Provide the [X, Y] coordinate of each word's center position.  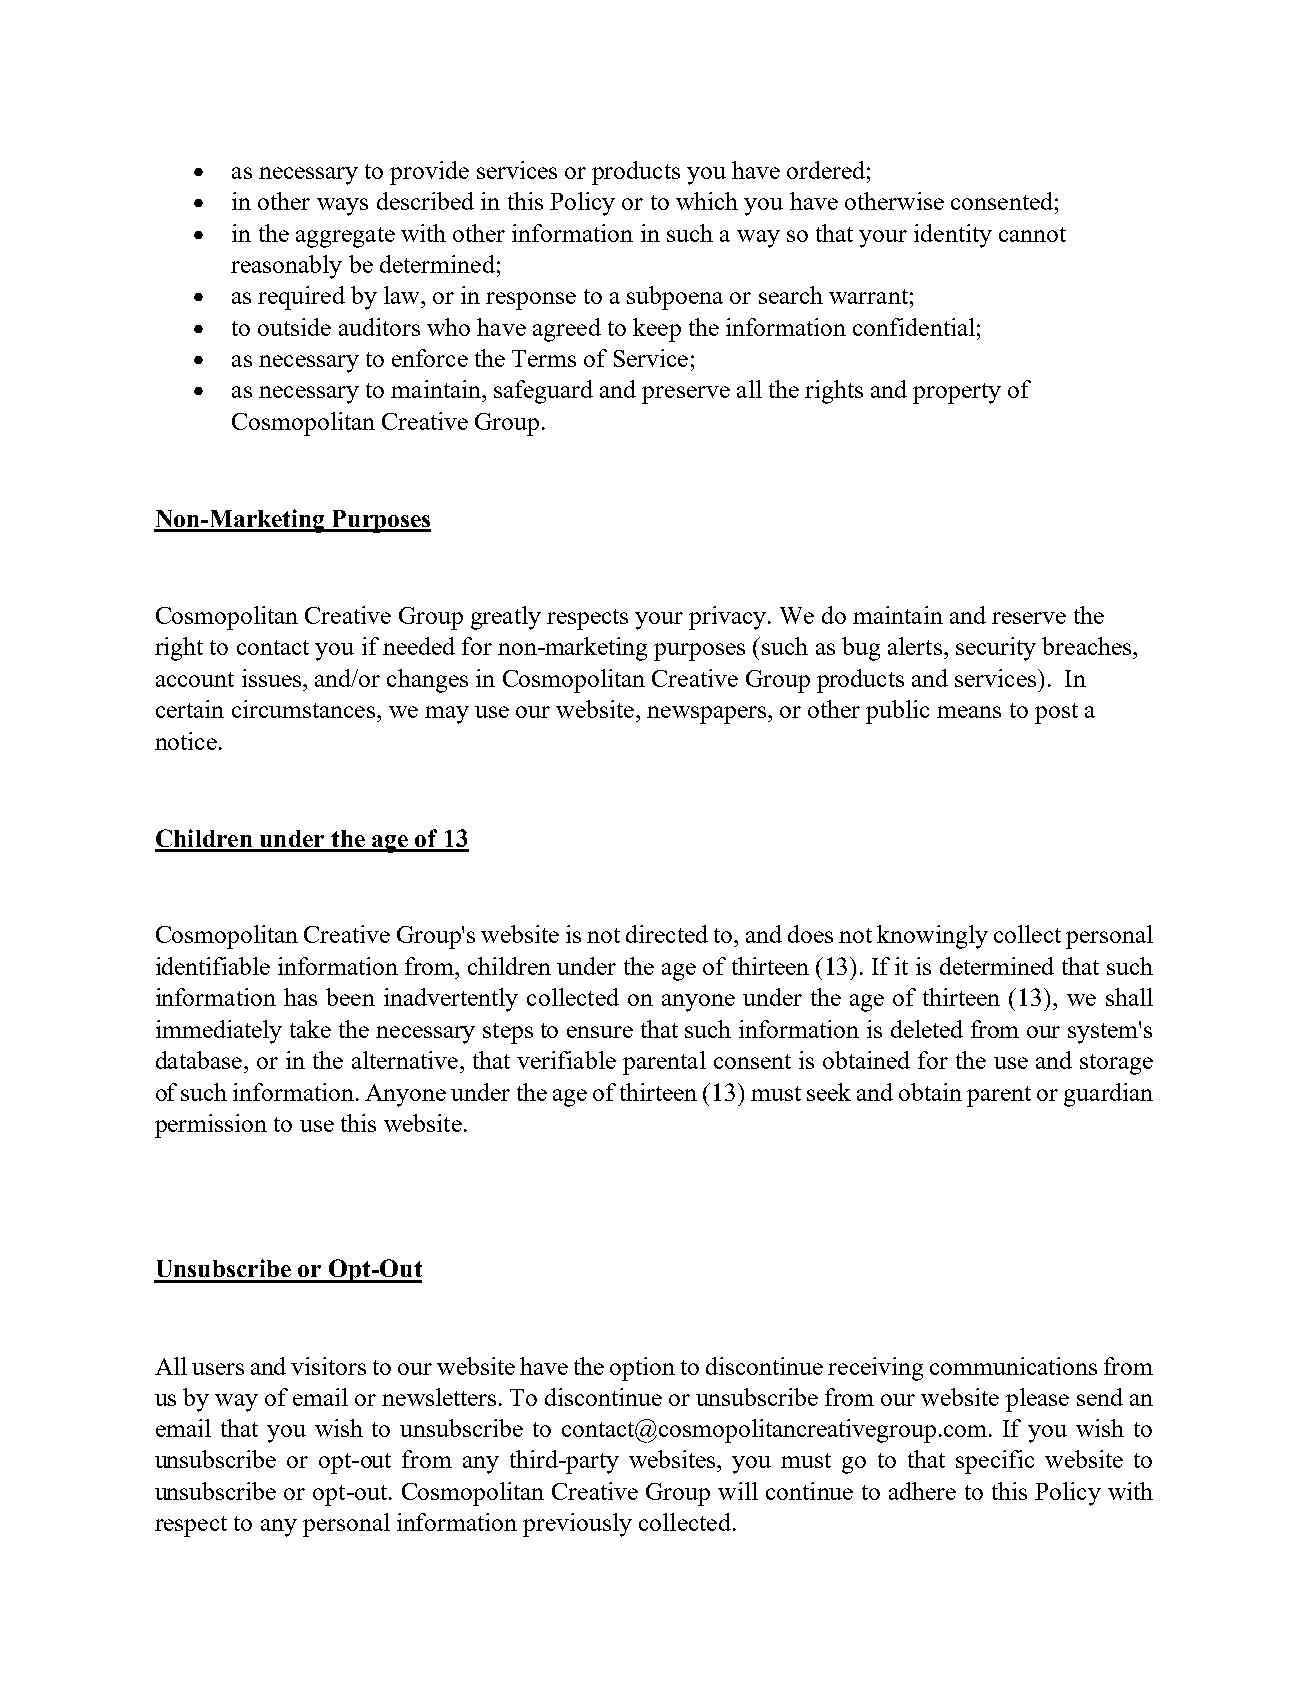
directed [667, 934]
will [738, 1491]
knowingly [932, 937]
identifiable [213, 966]
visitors [328, 1366]
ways [342, 207]
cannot [1032, 234]
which [707, 201]
